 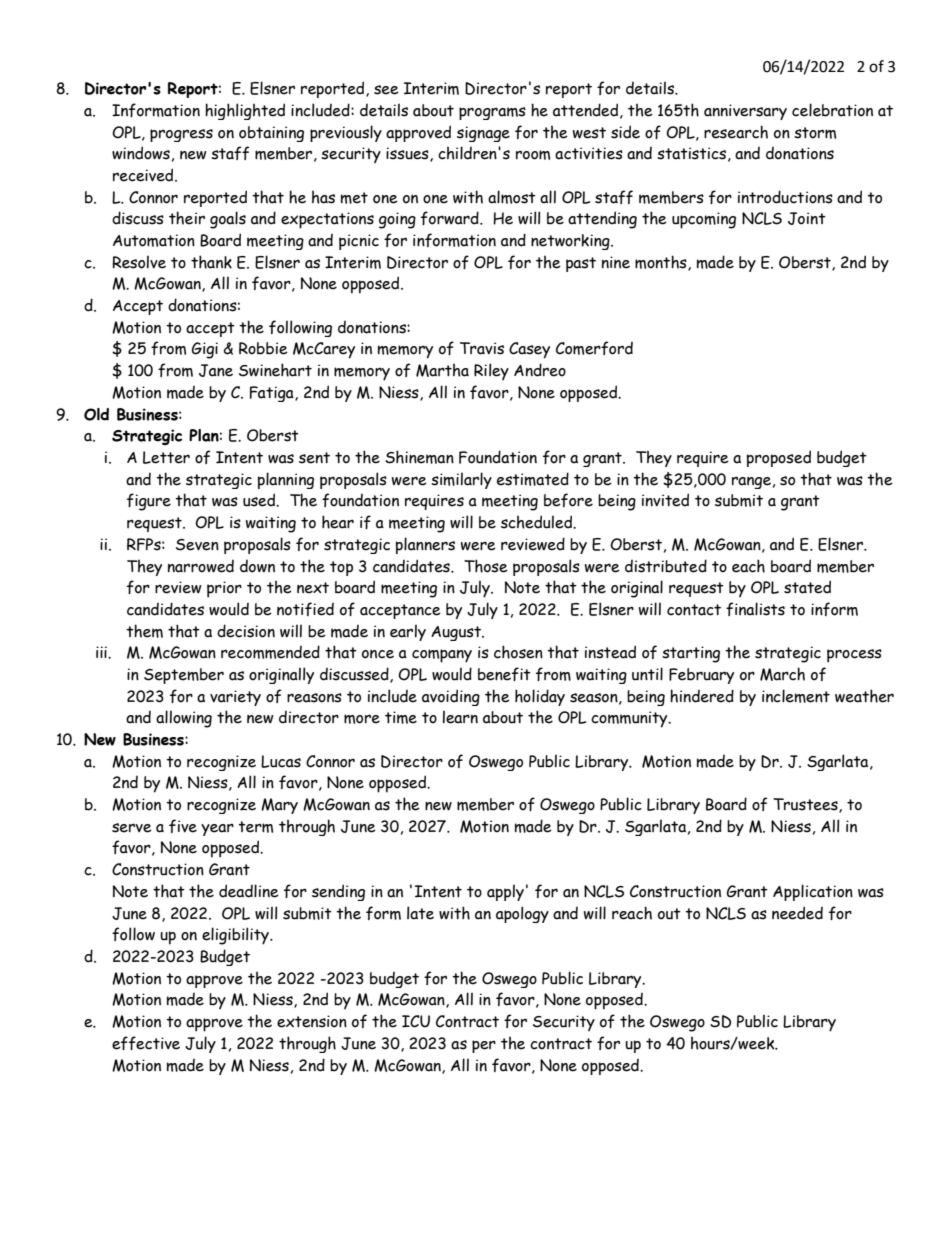 What do you see at coordinates (201, 566) in the screenshot?
I see `narrowed` at bounding box center [201, 566].
